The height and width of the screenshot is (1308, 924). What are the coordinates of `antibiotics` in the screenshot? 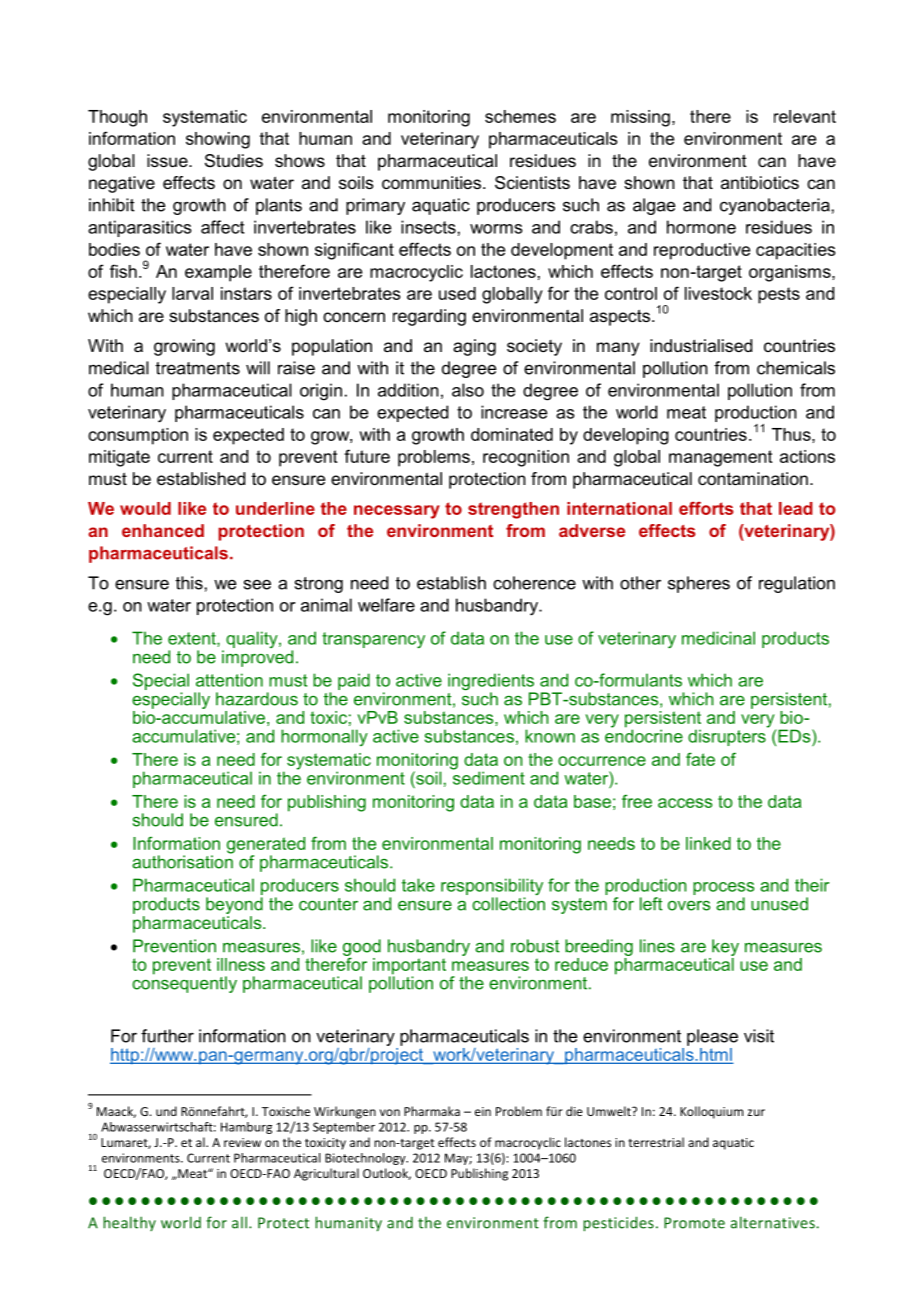 It's located at (760, 182).
